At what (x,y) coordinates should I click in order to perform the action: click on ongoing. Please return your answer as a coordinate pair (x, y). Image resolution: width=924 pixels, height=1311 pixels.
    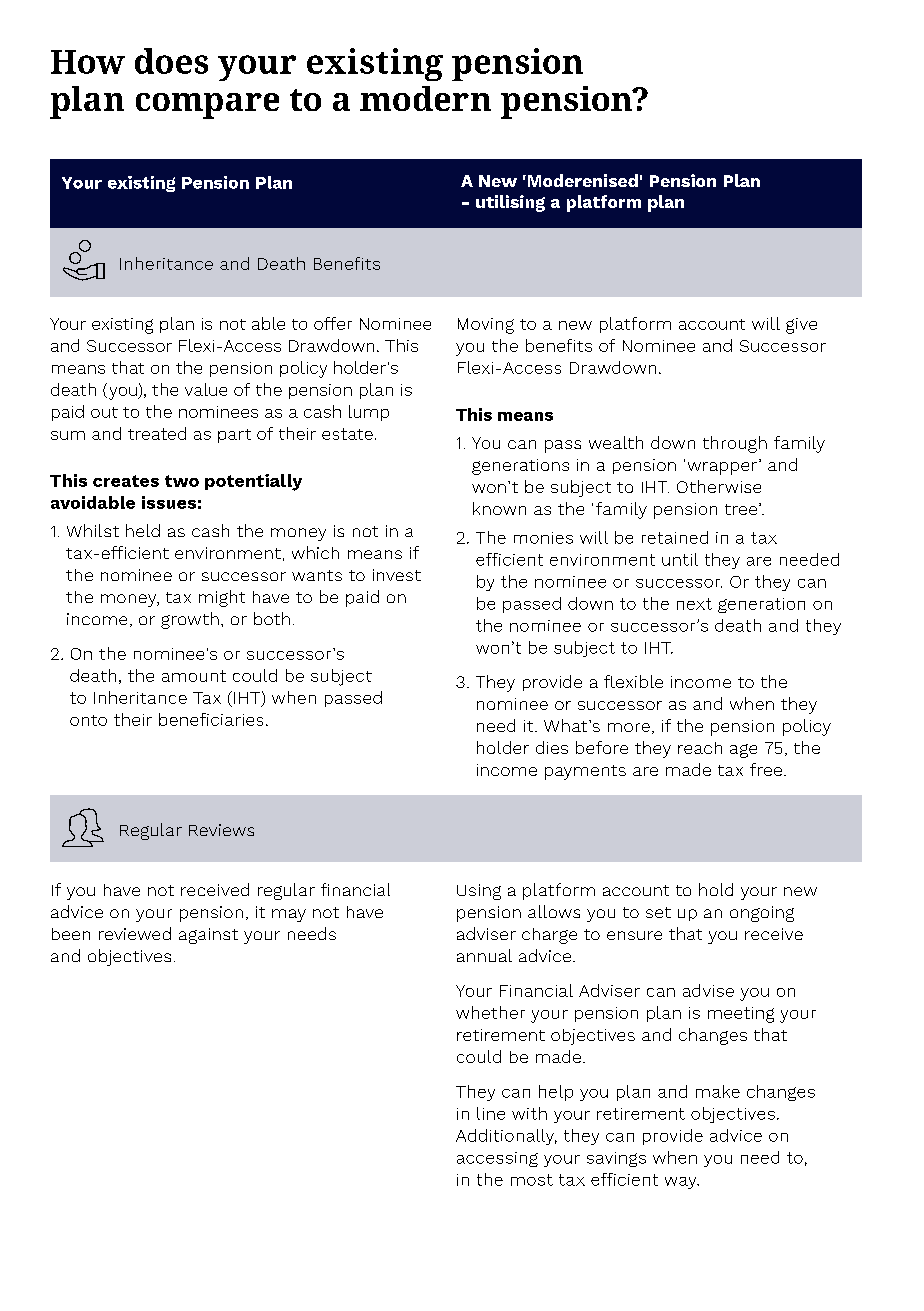
    Looking at the image, I should click on (762, 914).
